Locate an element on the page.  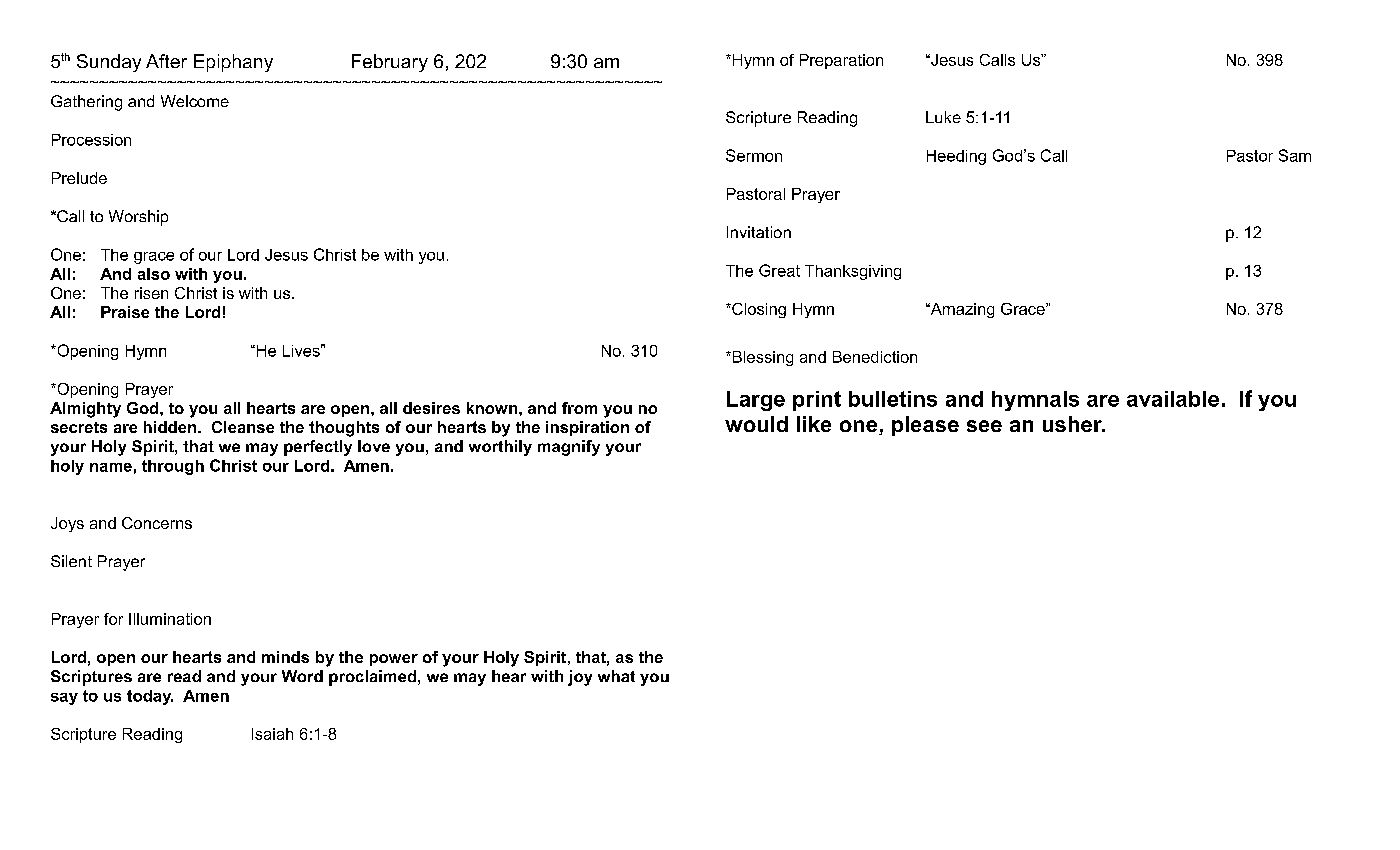
Luke is located at coordinates (943, 117).
